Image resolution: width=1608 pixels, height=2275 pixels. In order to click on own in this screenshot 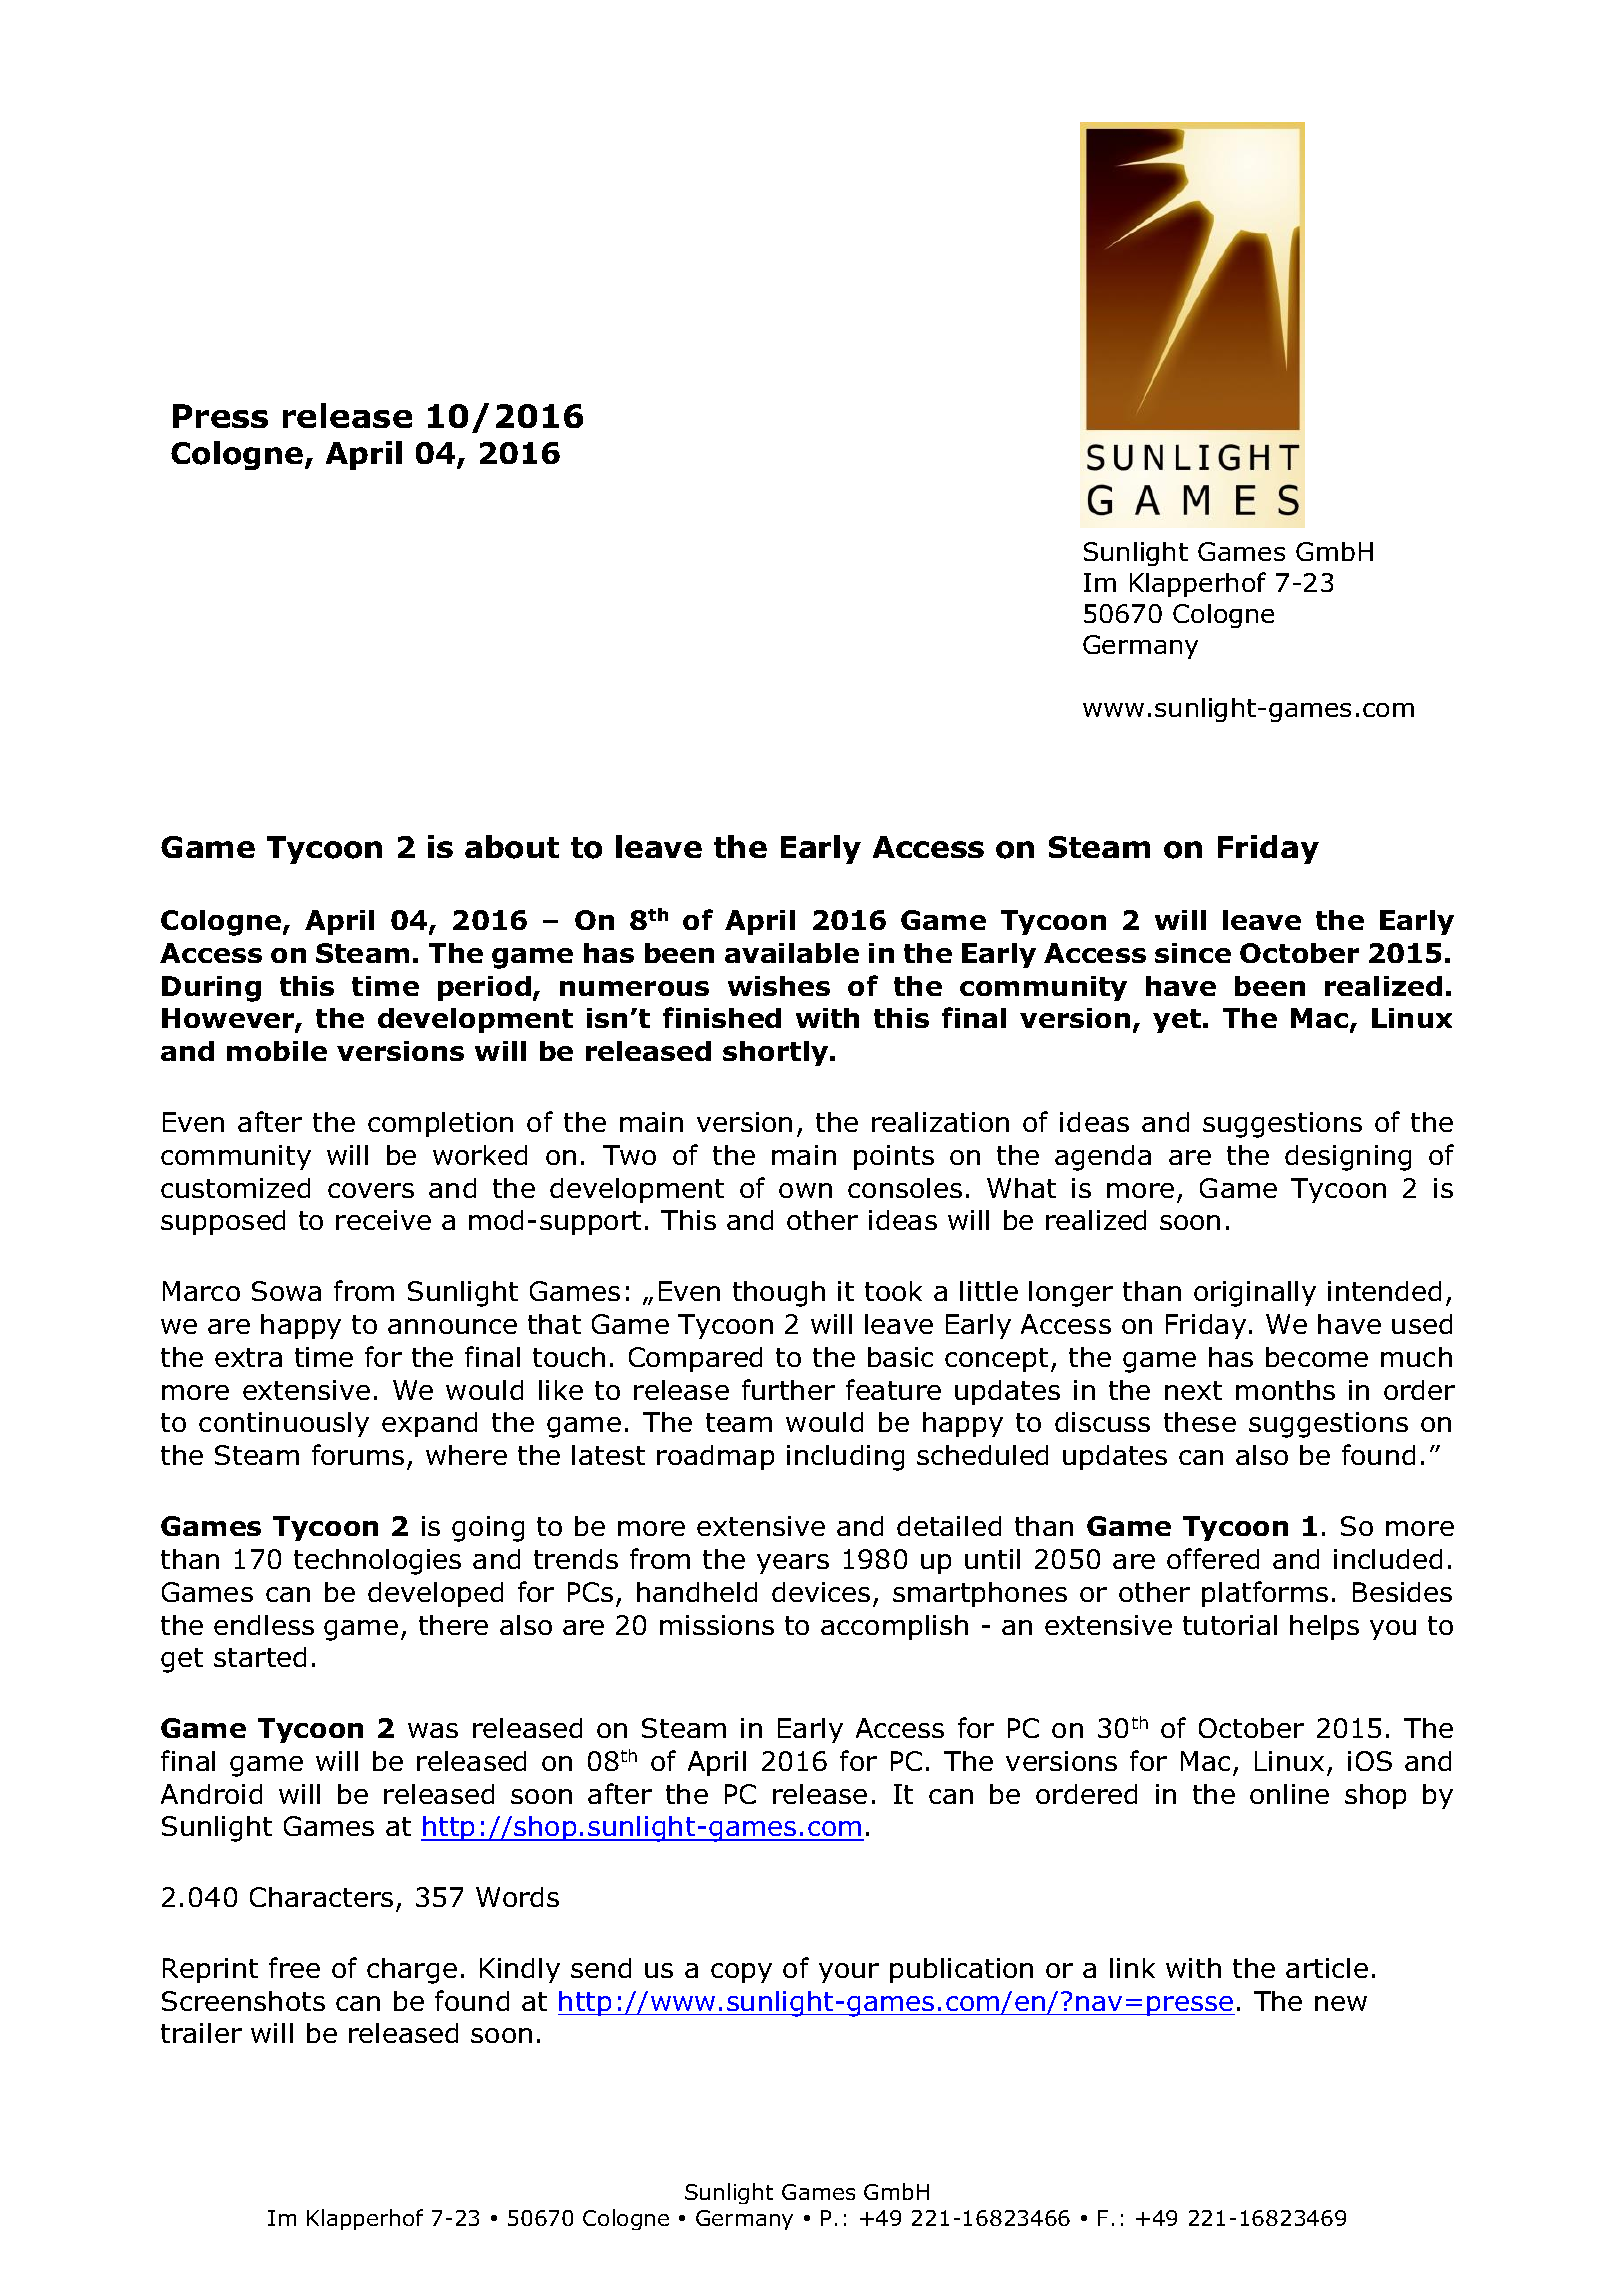, I will do `click(805, 1190)`.
